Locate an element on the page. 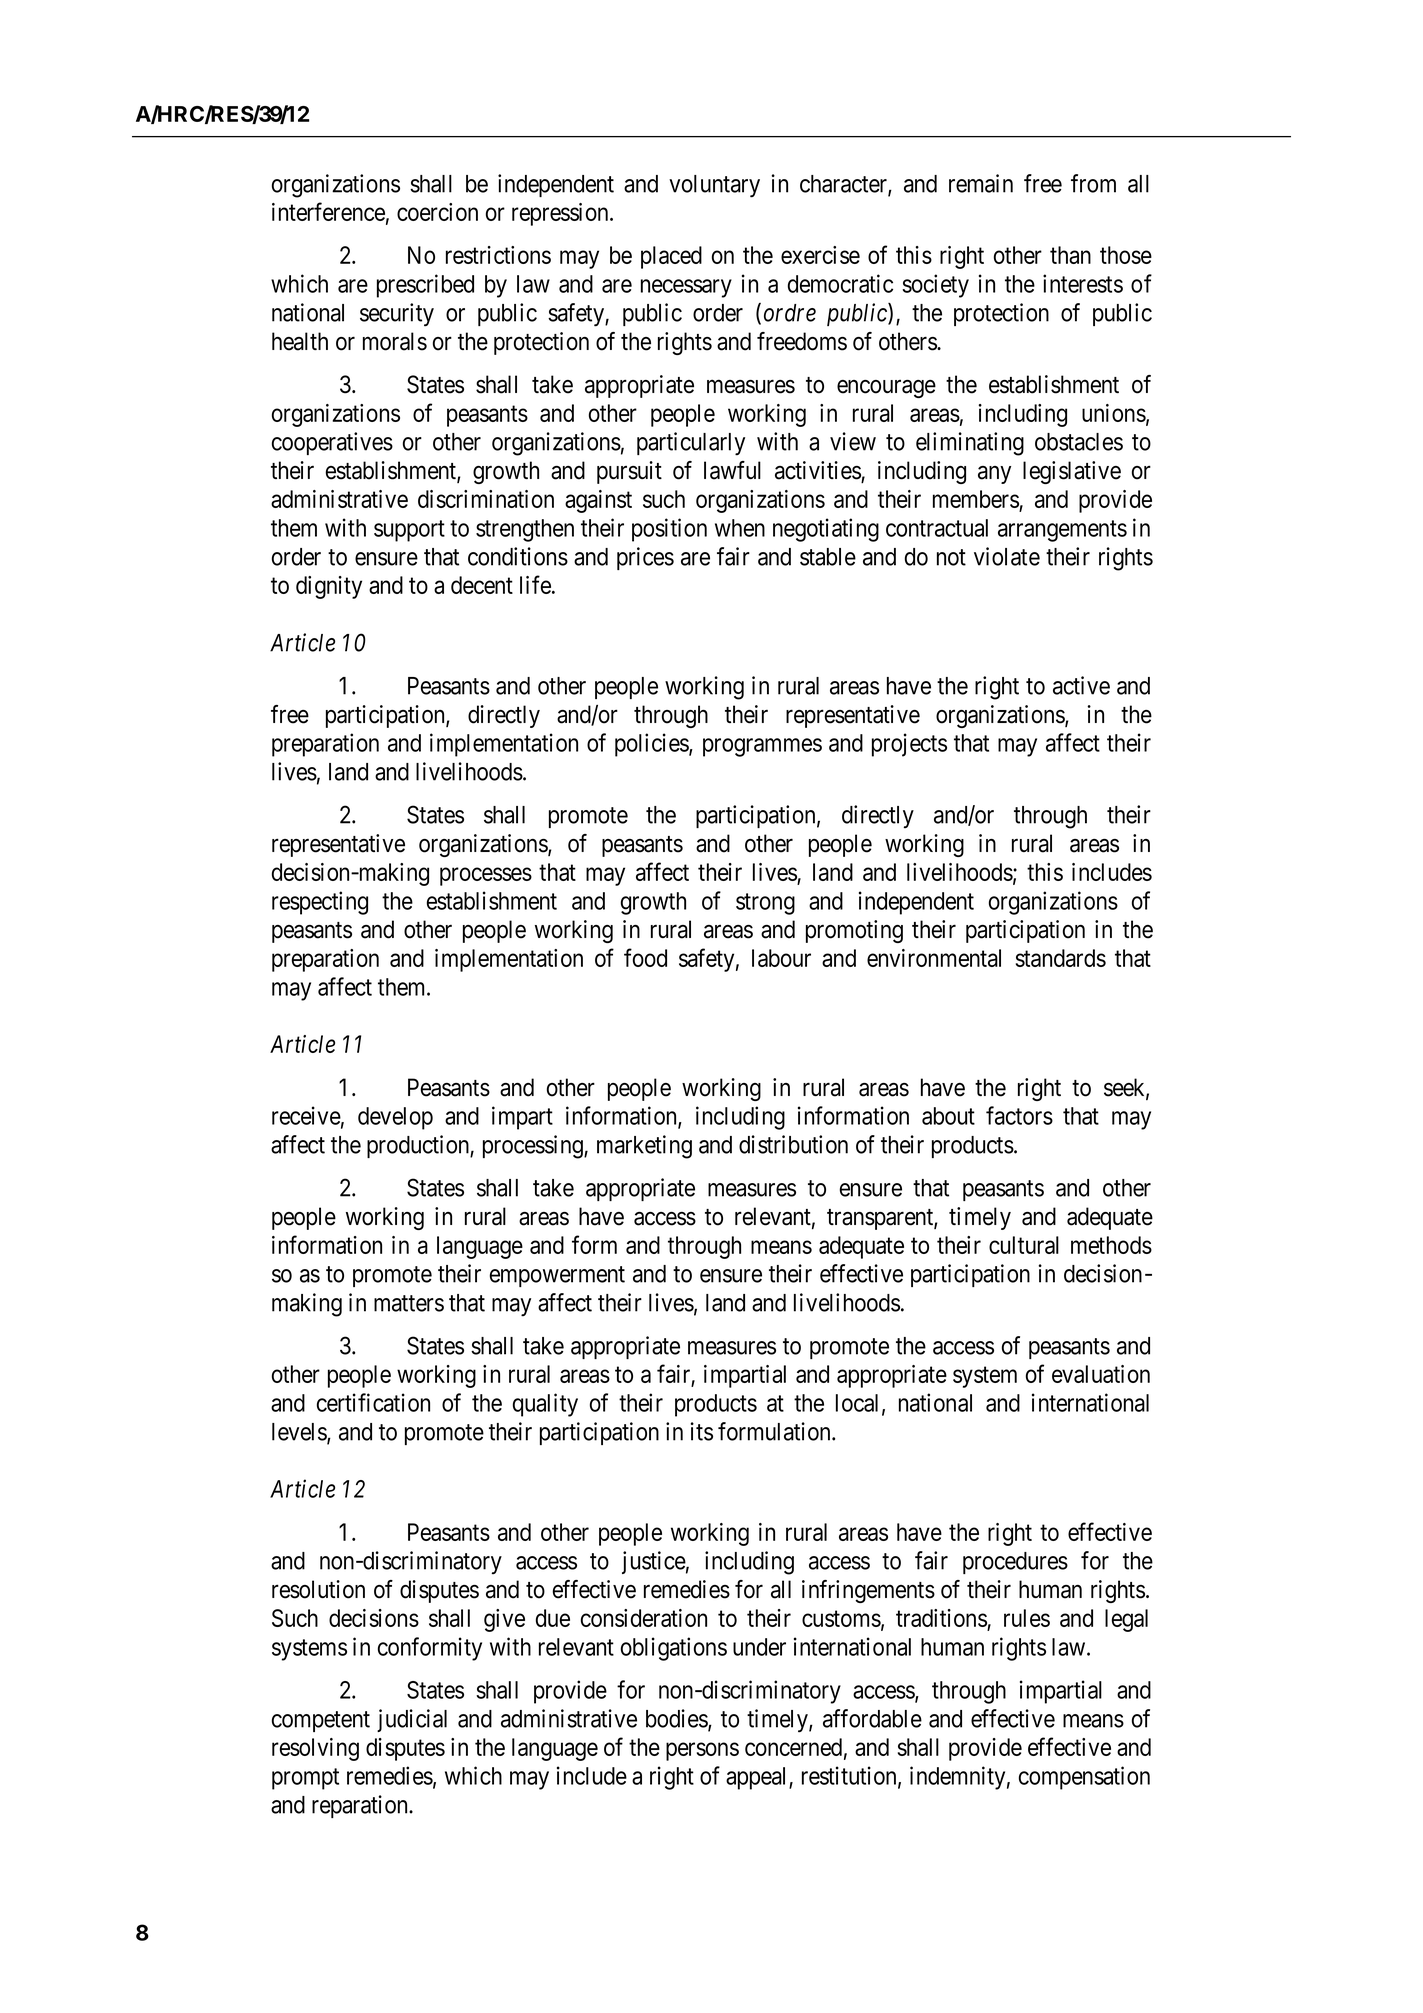 This image has width=1423, height=2013. active is located at coordinates (1081, 685).
